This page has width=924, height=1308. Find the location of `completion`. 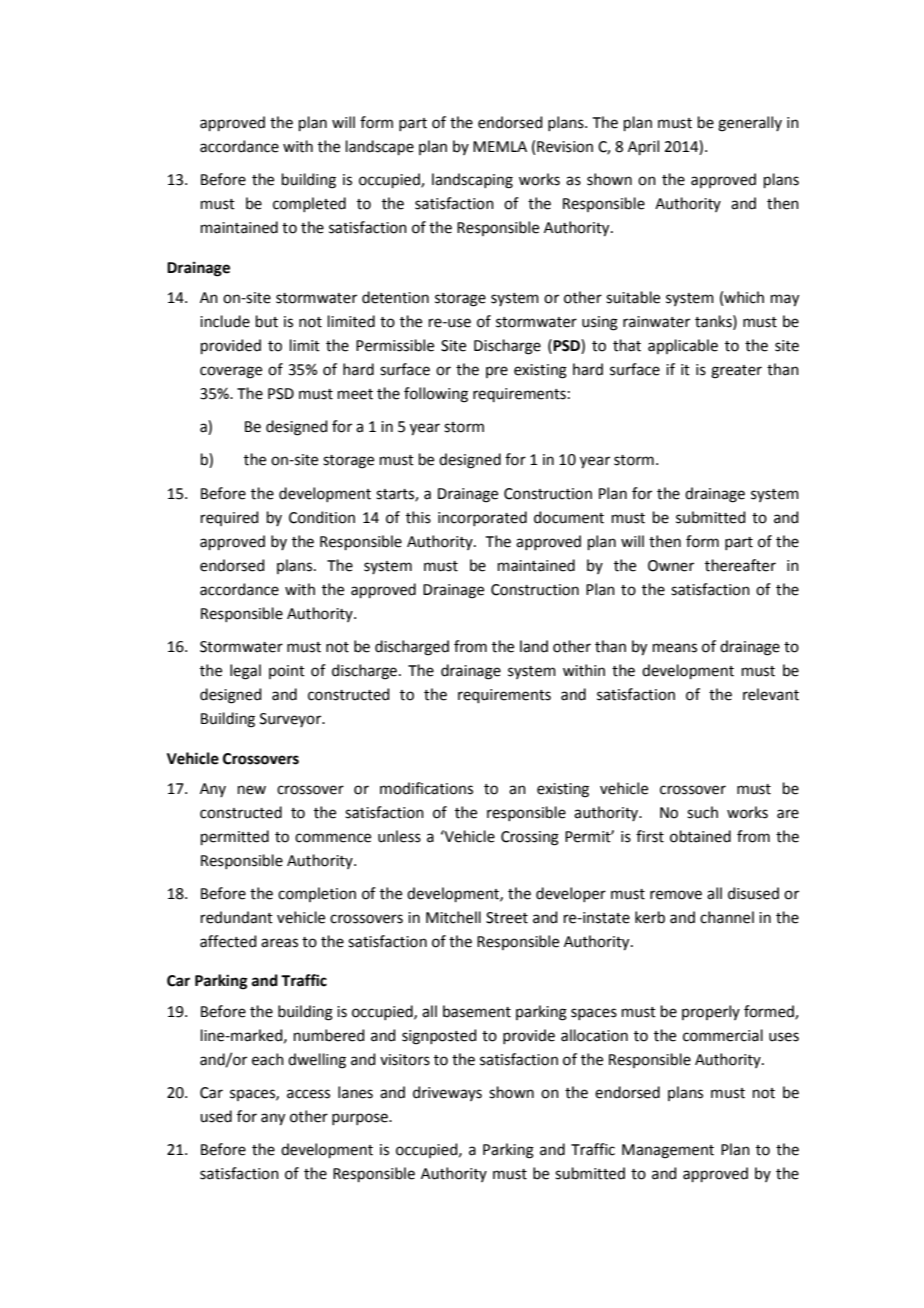

completion is located at coordinates (317, 894).
